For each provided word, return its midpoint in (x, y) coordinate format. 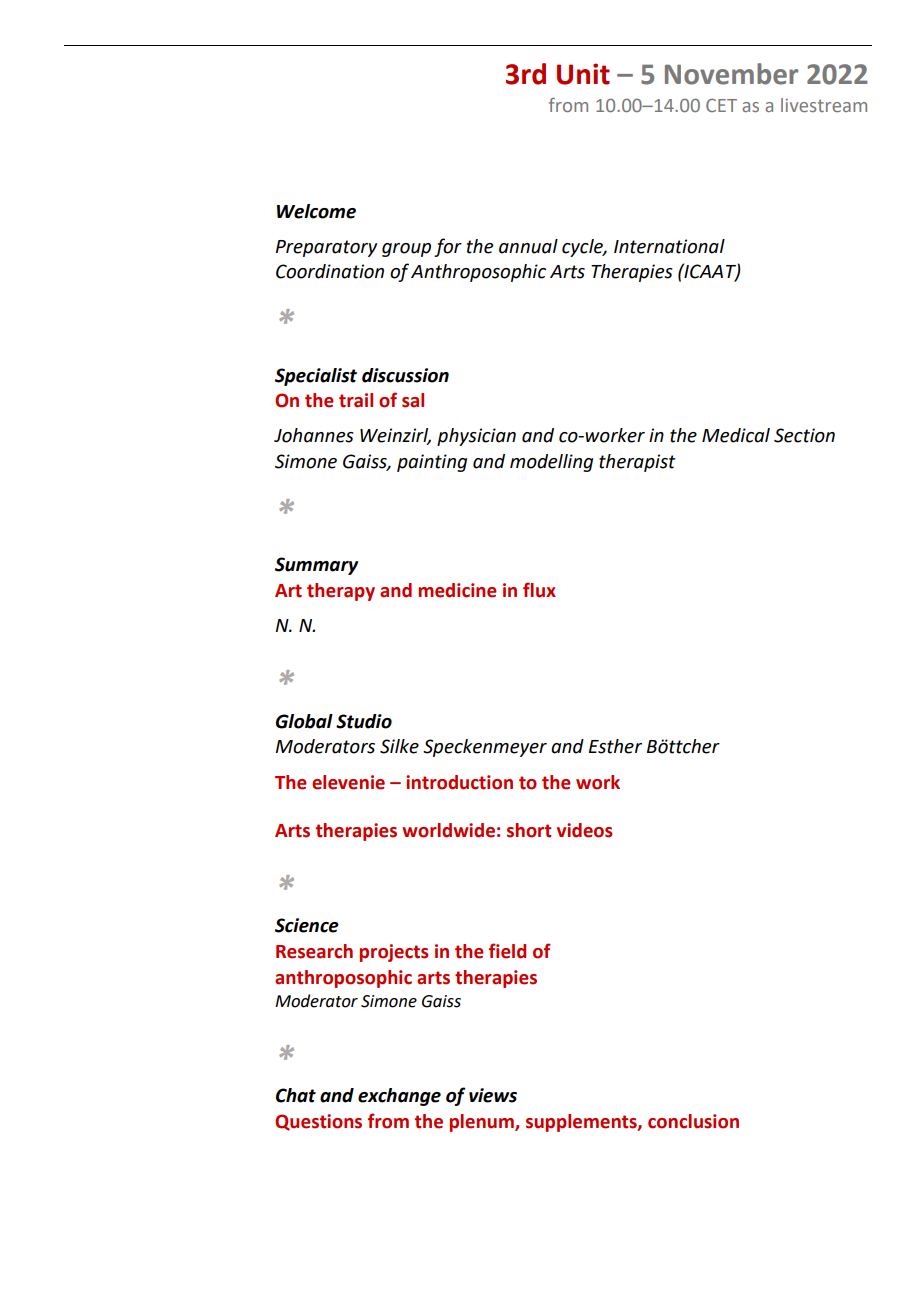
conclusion (693, 1121)
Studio (364, 721)
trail (356, 400)
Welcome (316, 211)
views (493, 1095)
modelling (551, 463)
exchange (399, 1097)
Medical (736, 435)
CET (721, 105)
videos (584, 830)
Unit (583, 74)
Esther (615, 746)
